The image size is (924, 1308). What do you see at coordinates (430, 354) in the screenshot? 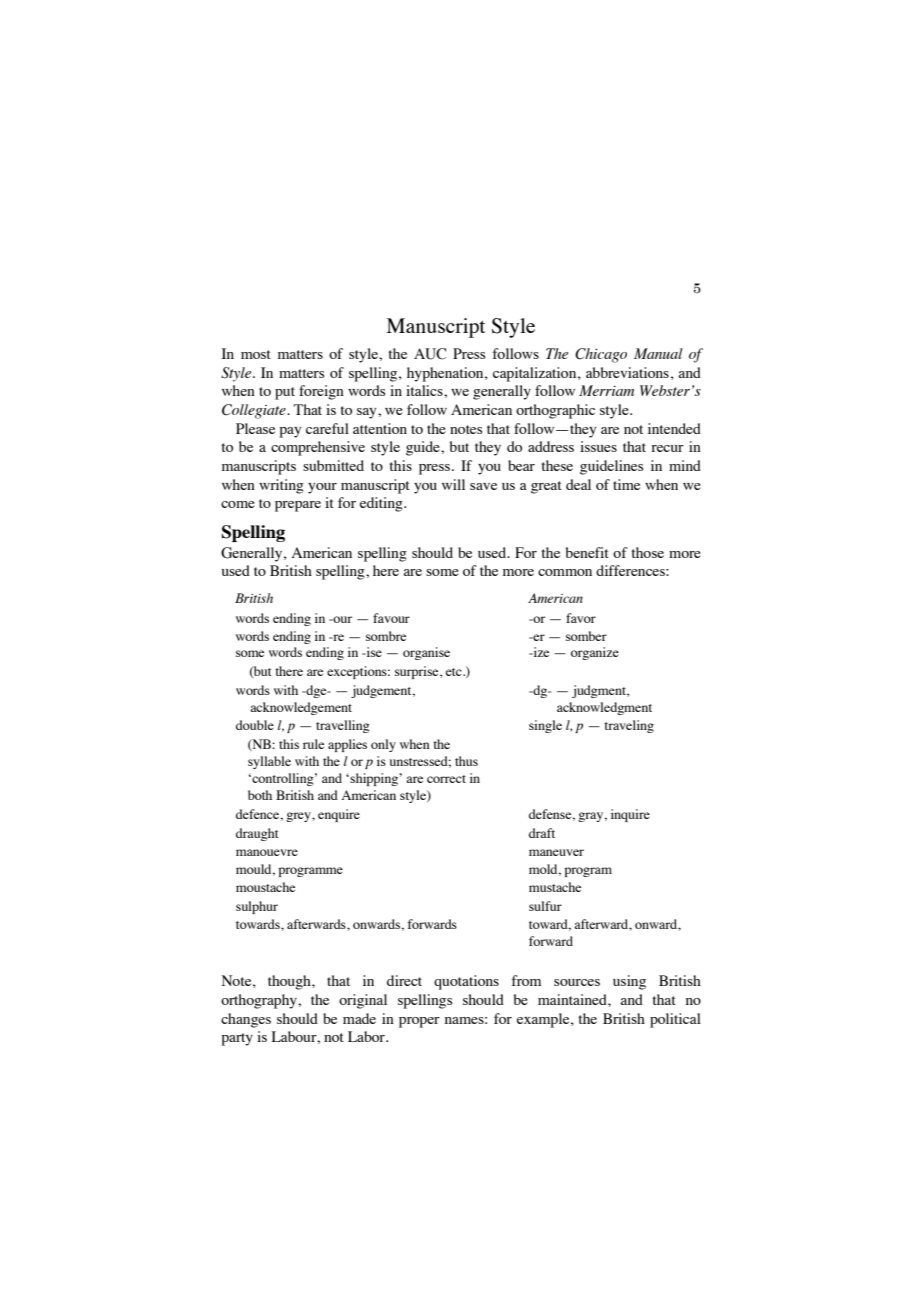
I see `AUC` at bounding box center [430, 354].
